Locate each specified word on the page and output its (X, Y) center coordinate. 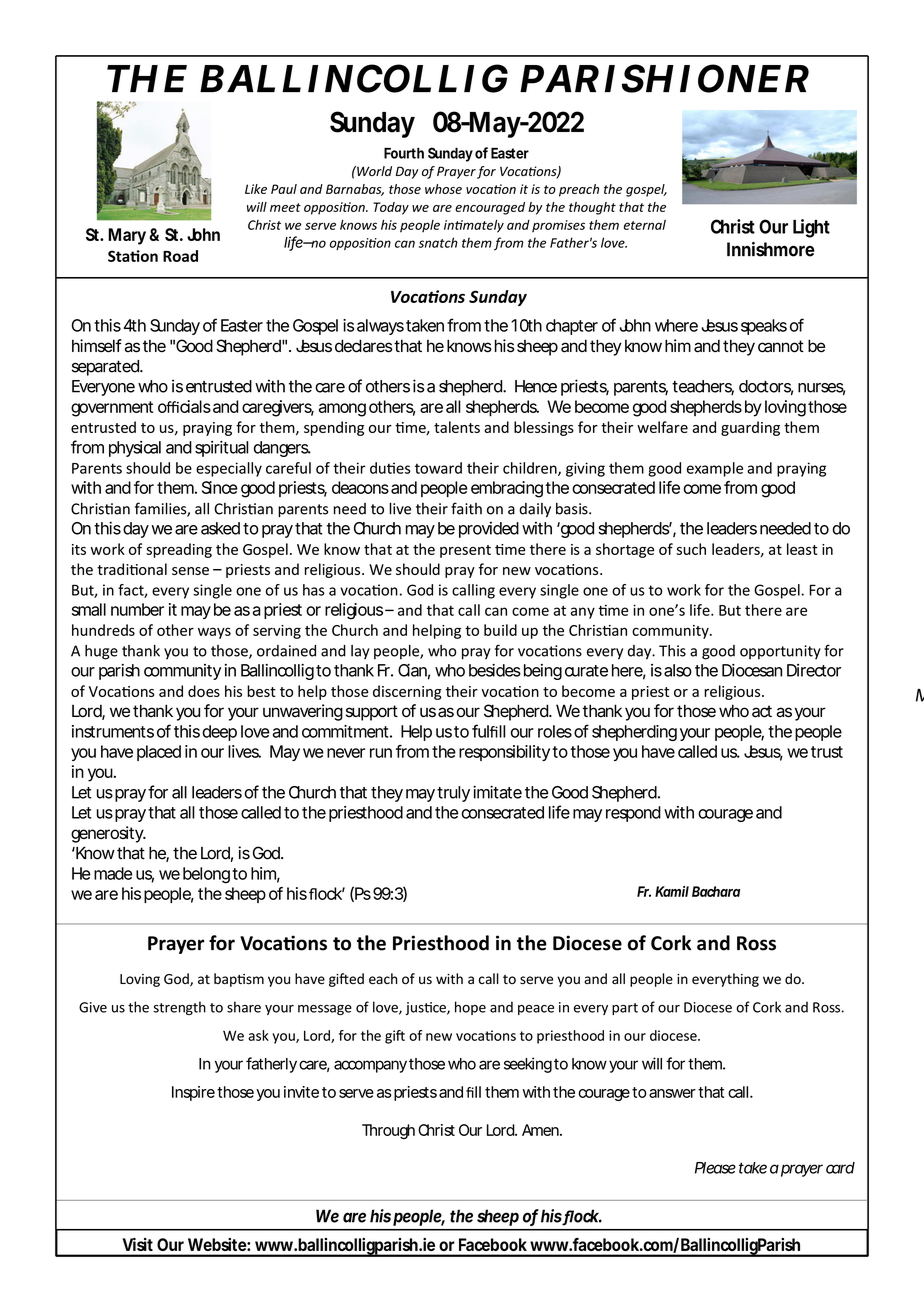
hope (470, 1008)
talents (457, 427)
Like (256, 189)
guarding (750, 428)
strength (179, 1008)
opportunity (780, 652)
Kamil (672, 891)
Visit (138, 1244)
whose (443, 189)
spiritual (221, 449)
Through (388, 1131)
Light (811, 228)
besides (495, 670)
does (204, 691)
